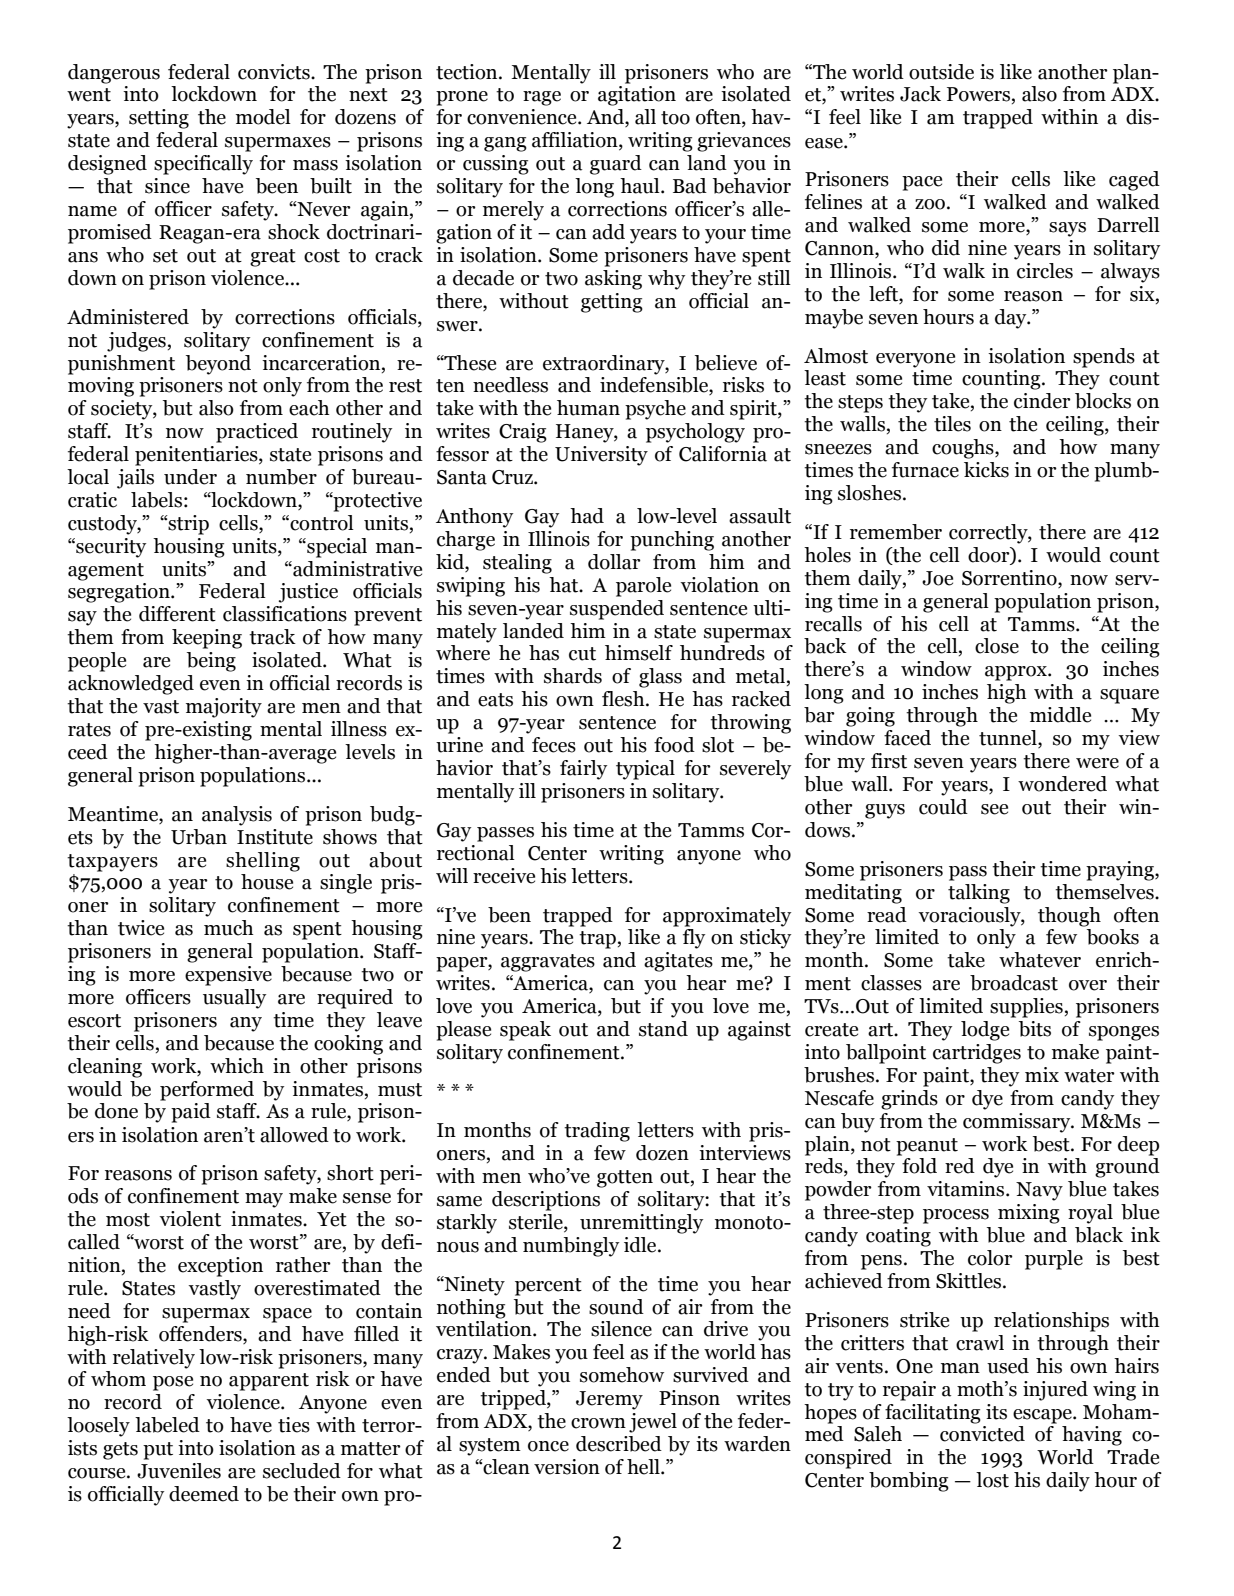 The image size is (1234, 1596). What do you see at coordinates (237, 816) in the screenshot?
I see `analysis` at bounding box center [237, 816].
